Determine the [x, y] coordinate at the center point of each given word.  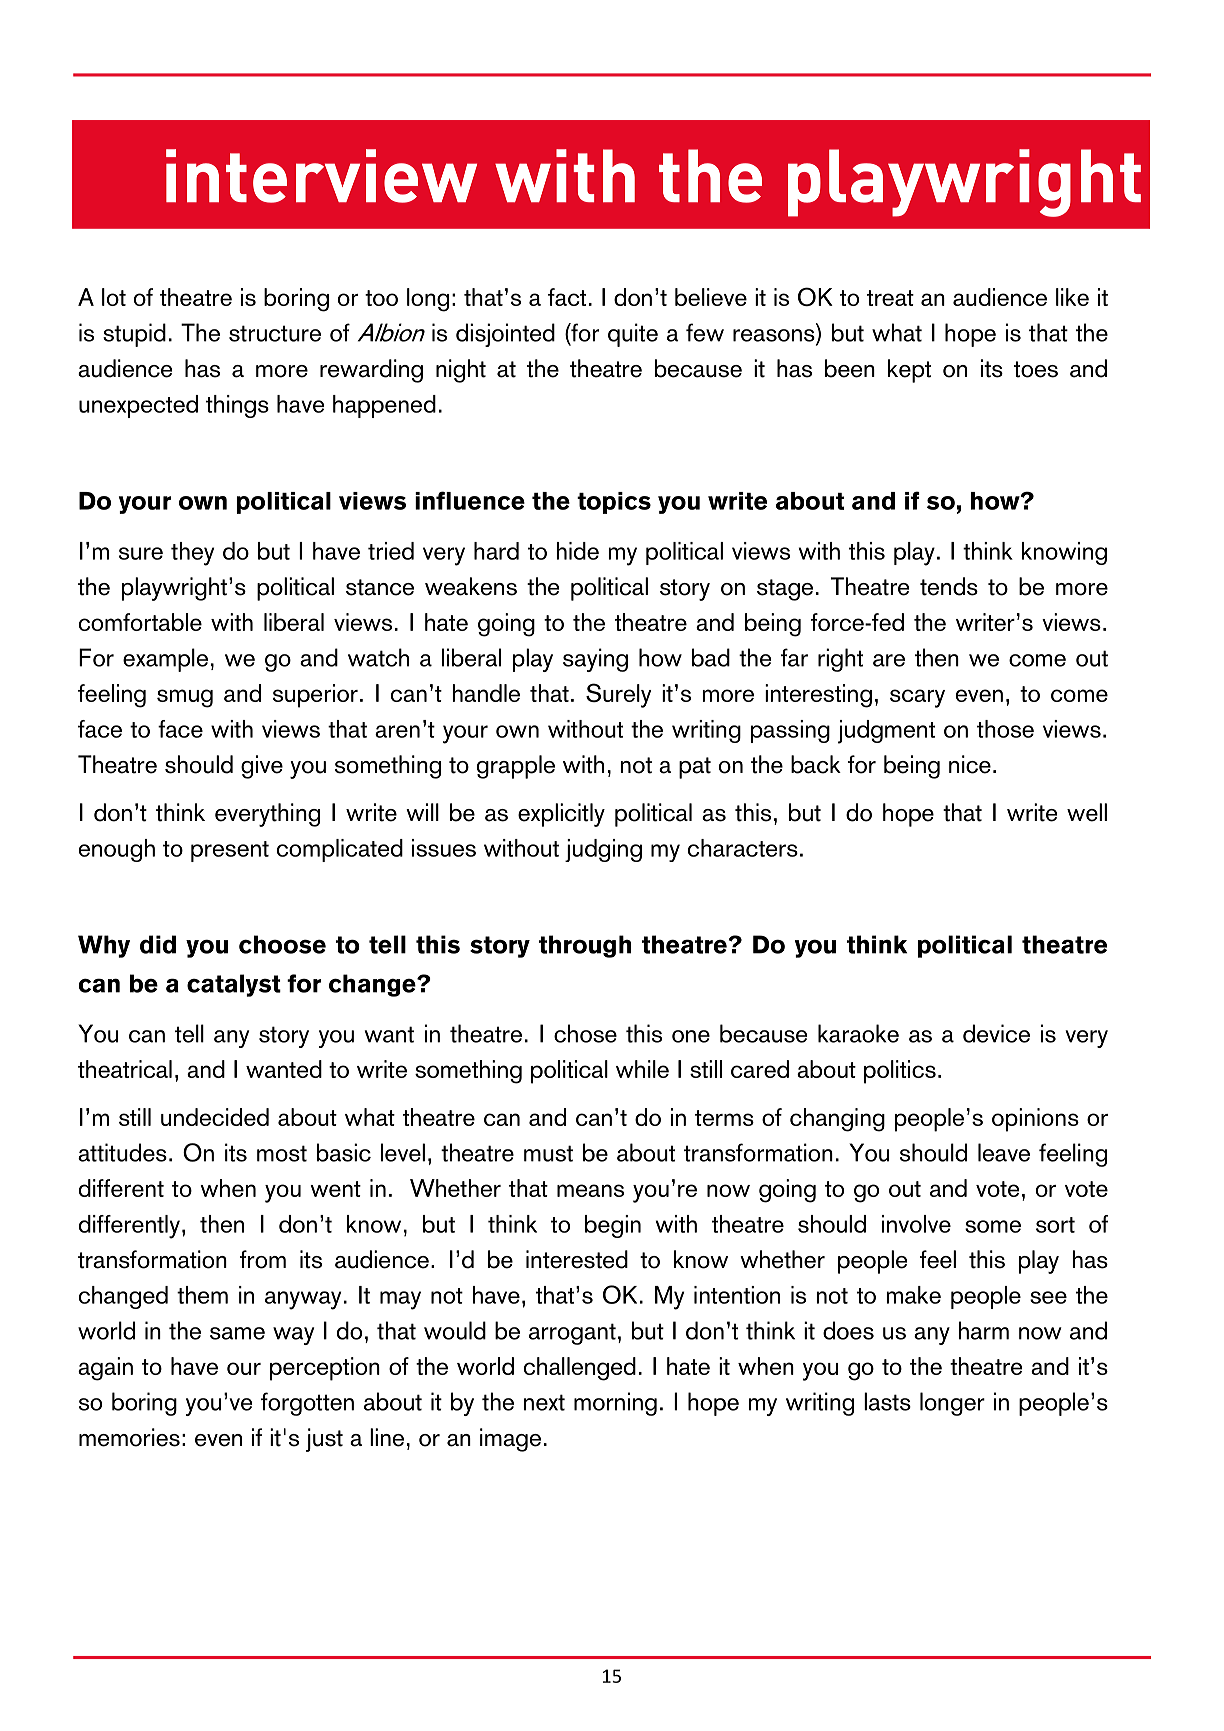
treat [890, 298]
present [230, 851]
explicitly [561, 815]
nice [970, 764]
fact [567, 297]
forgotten [307, 1404]
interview [321, 176]
